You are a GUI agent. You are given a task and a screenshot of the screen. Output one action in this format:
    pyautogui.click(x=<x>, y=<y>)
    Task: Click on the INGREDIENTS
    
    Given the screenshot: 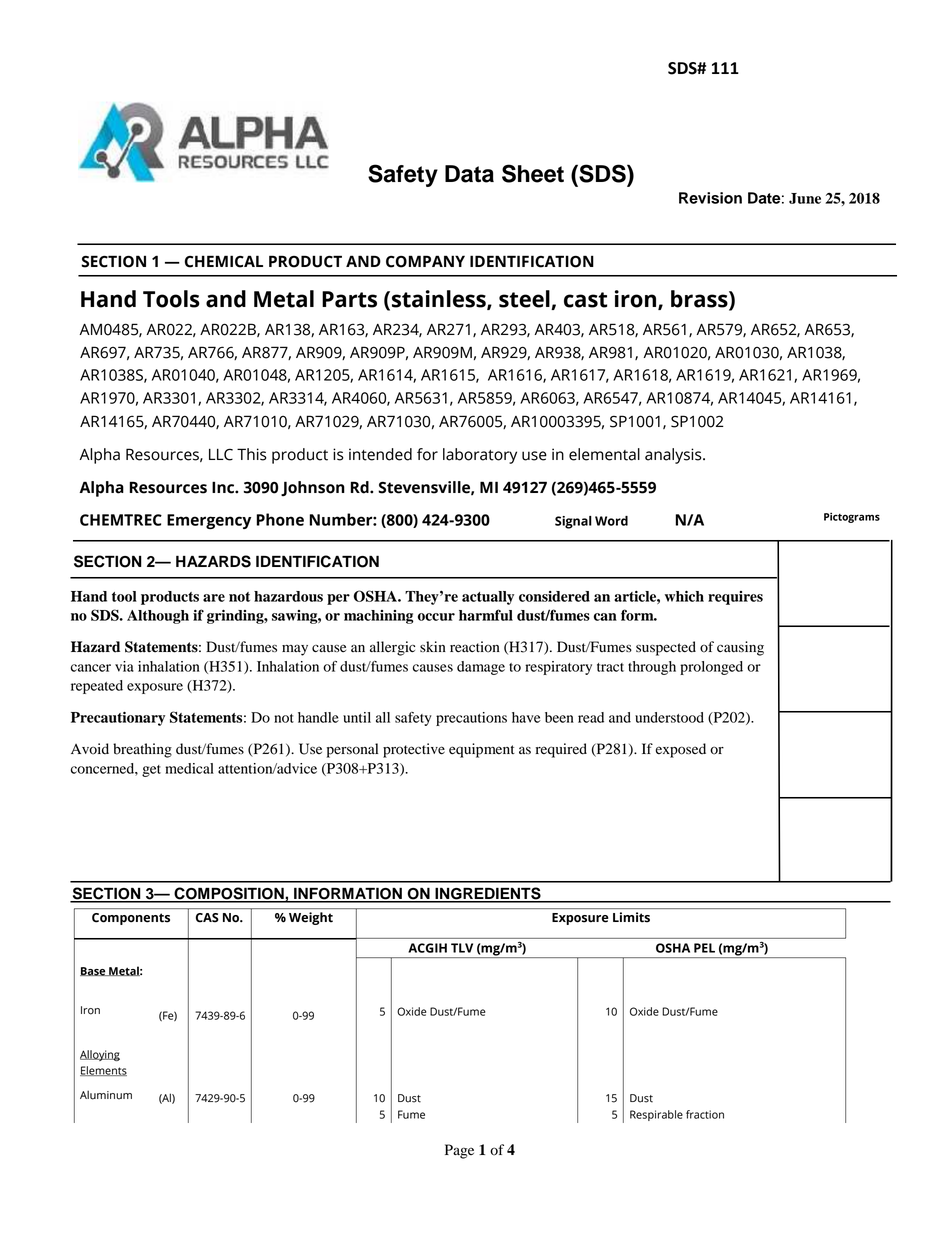 What is the action you would take?
    pyautogui.click(x=488, y=894)
